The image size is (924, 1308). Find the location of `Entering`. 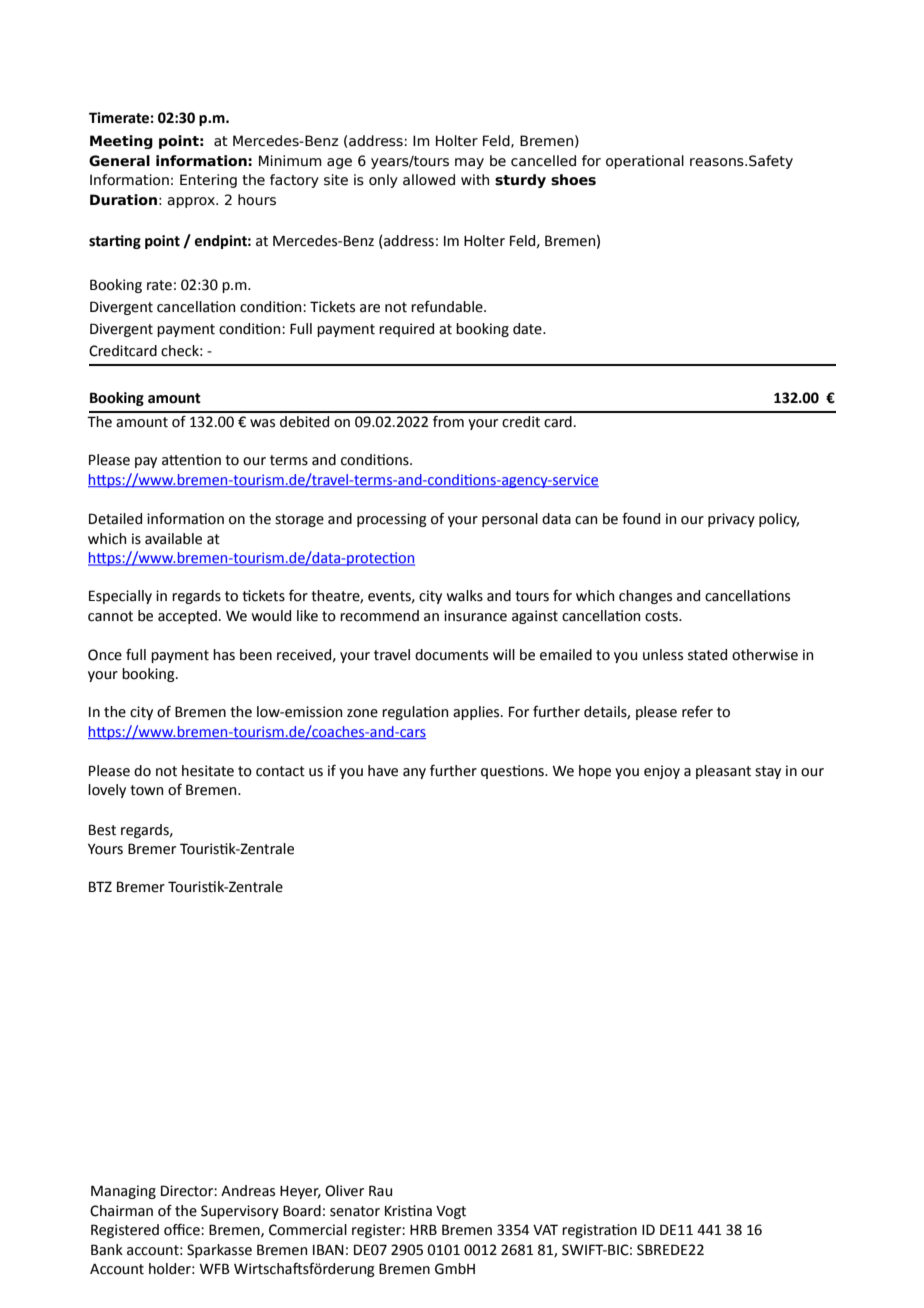

Entering is located at coordinates (208, 181).
